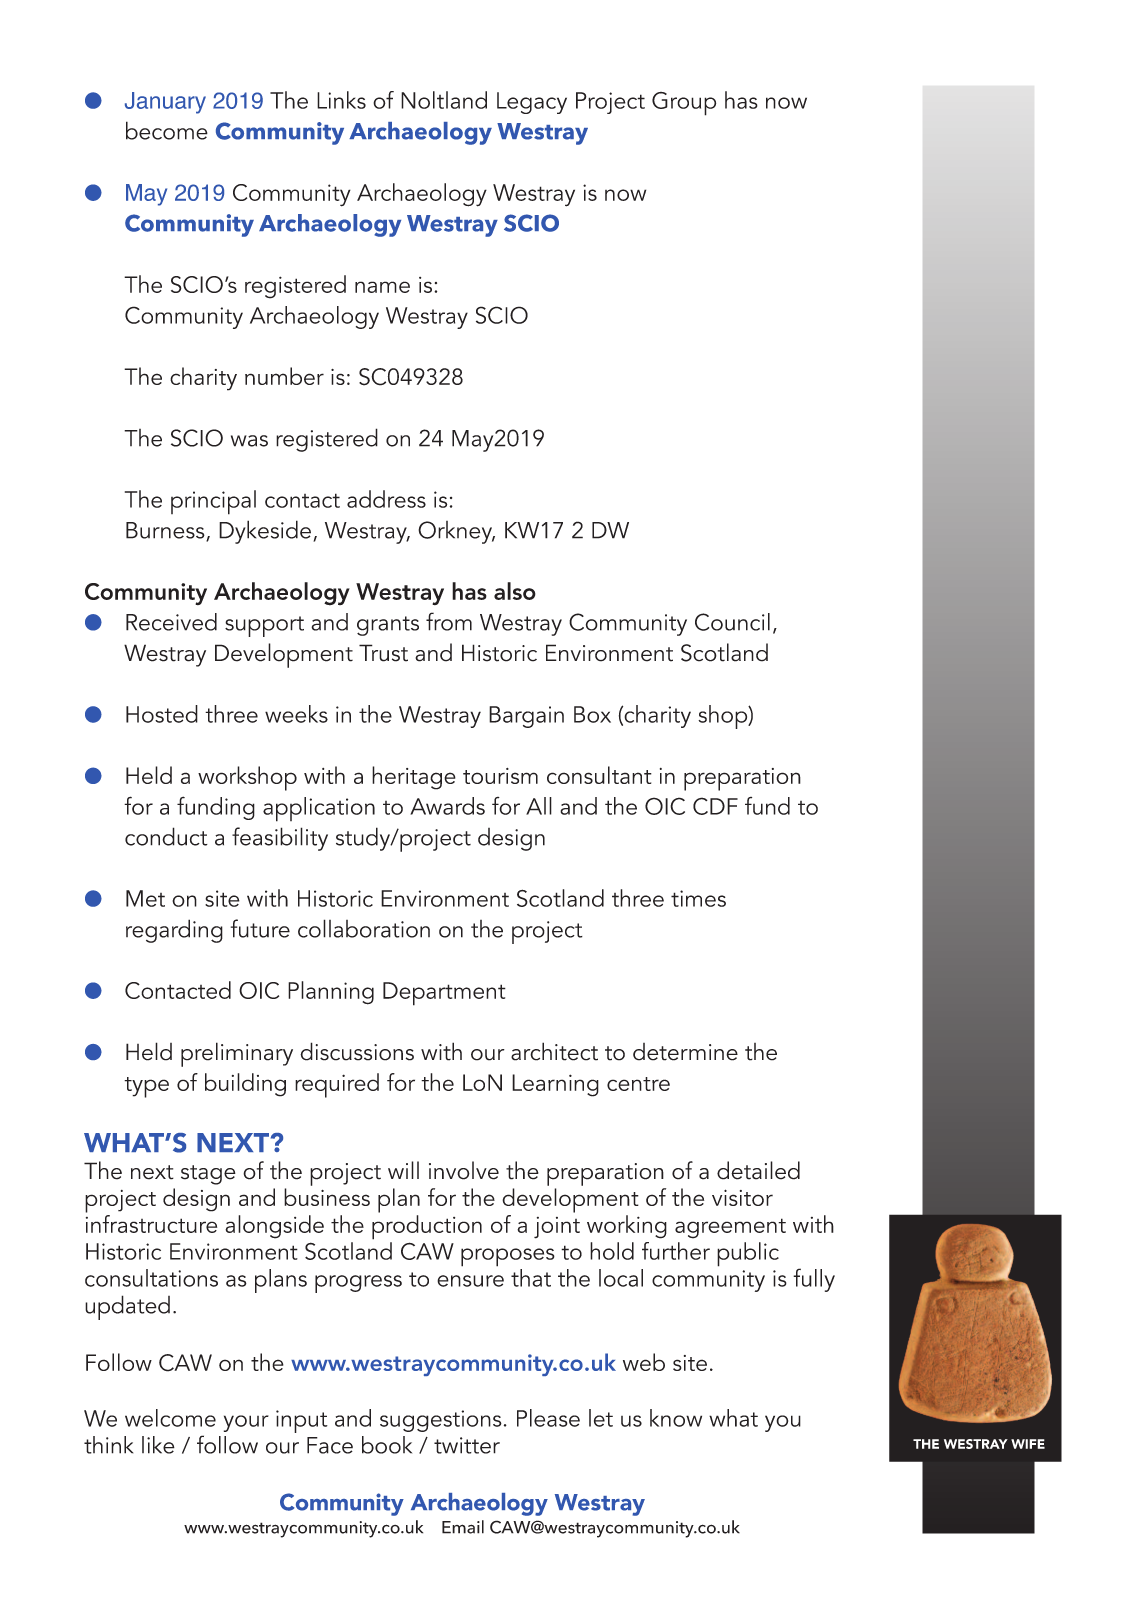 This document has height=1615, width=1142. Describe the element at coordinates (539, 806) in the document. I see `All` at that location.
